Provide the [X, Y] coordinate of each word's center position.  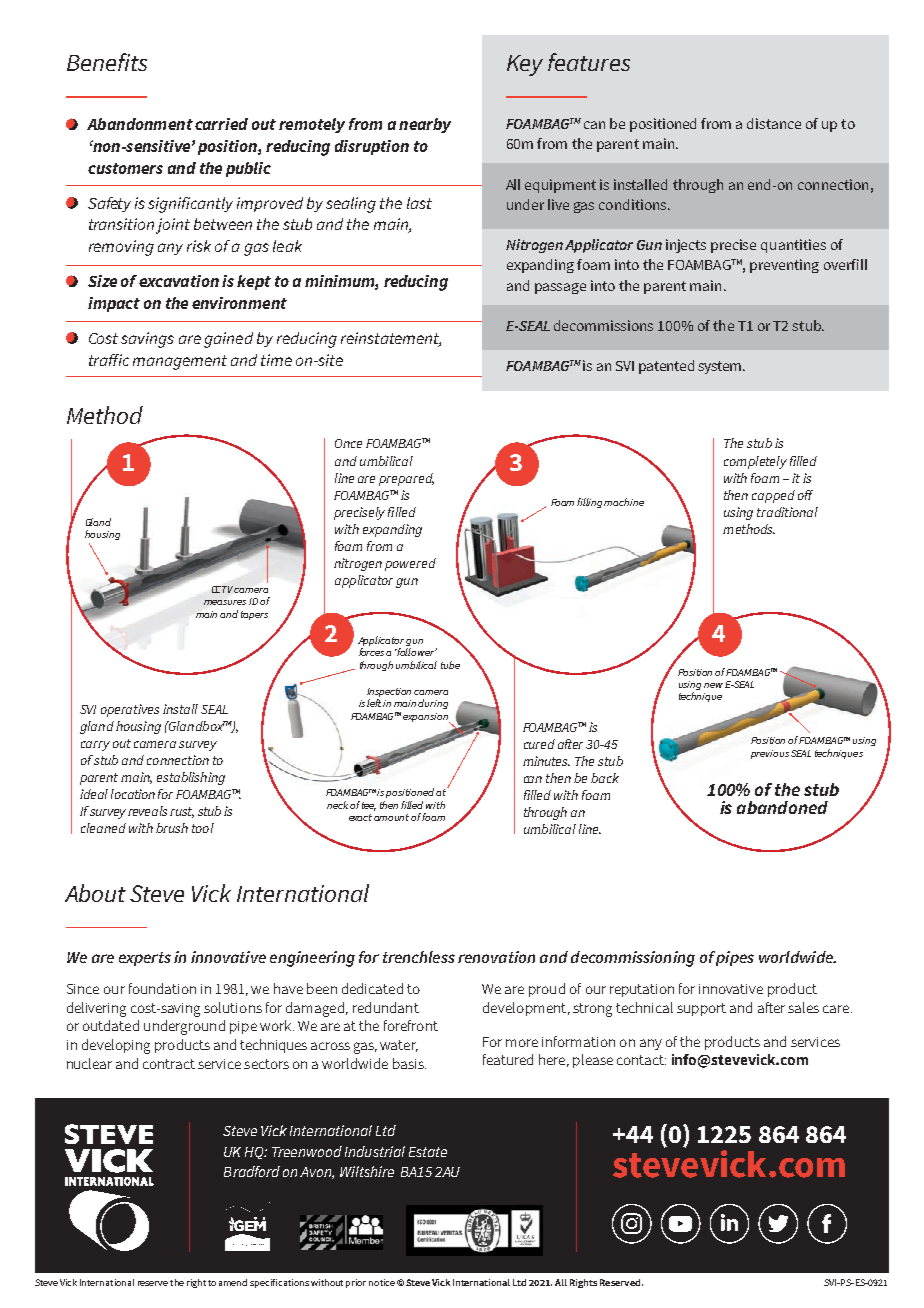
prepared [406, 479]
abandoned [782, 807]
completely [755, 462]
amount [391, 817]
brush [172, 828]
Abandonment [140, 124]
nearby [425, 125]
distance [774, 123]
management [180, 362]
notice [382, 1282]
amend [233, 1282]
